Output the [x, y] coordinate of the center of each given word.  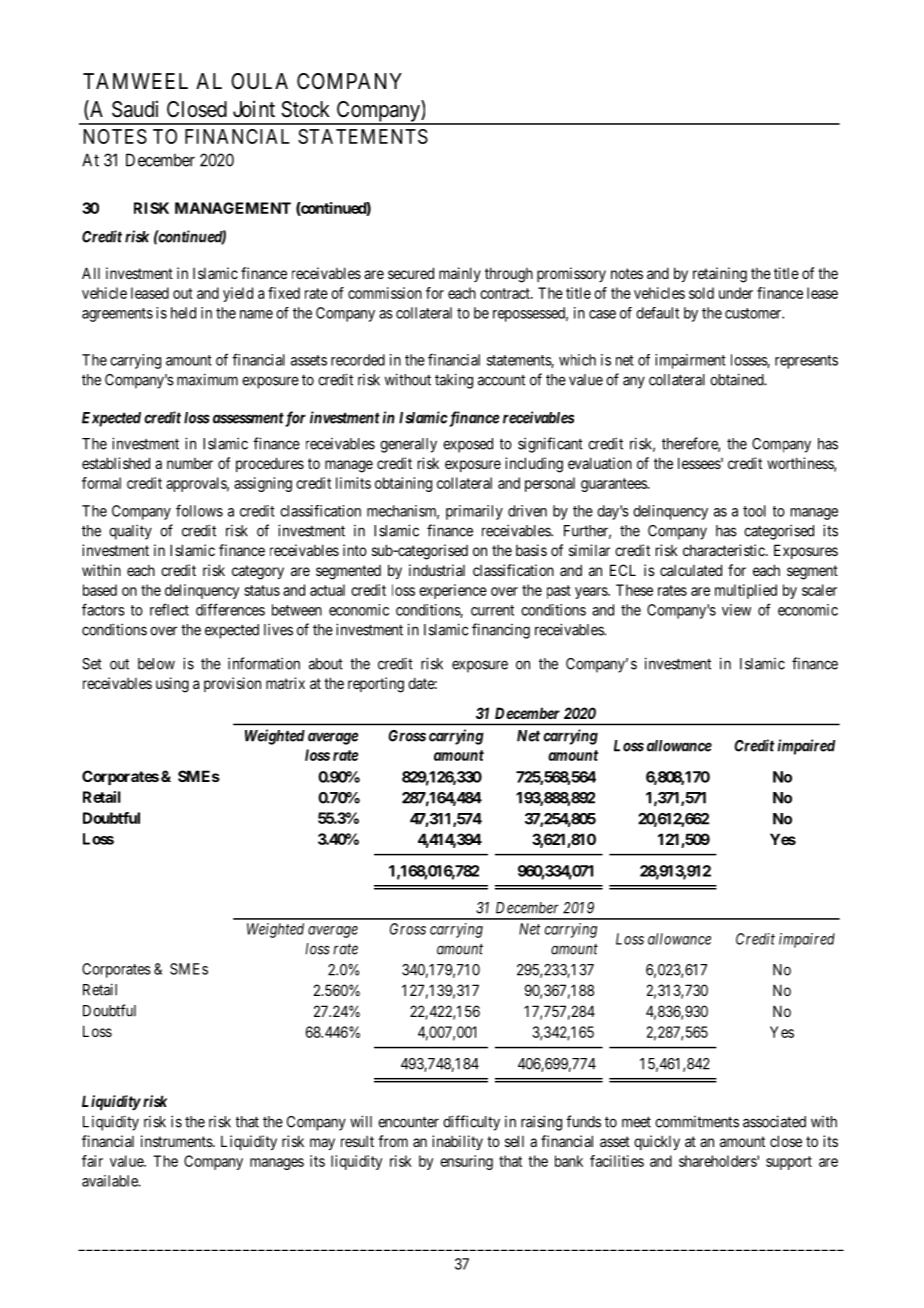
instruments [177, 1141]
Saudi [135, 109]
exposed [468, 445]
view [736, 610]
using [172, 685]
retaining [720, 275]
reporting [376, 685]
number [190, 463]
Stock [305, 109]
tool [754, 511]
